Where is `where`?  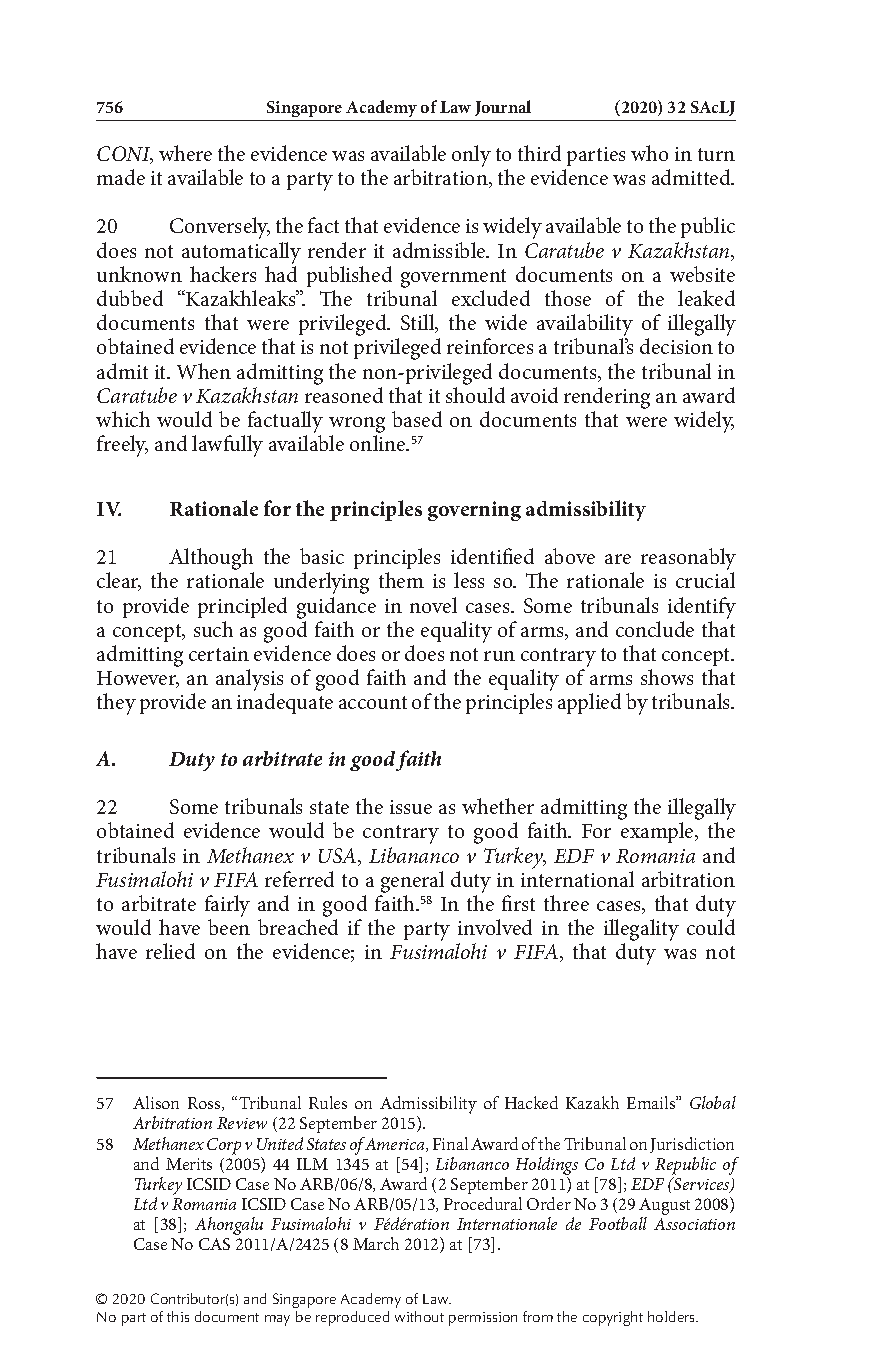 where is located at coordinates (185, 153).
